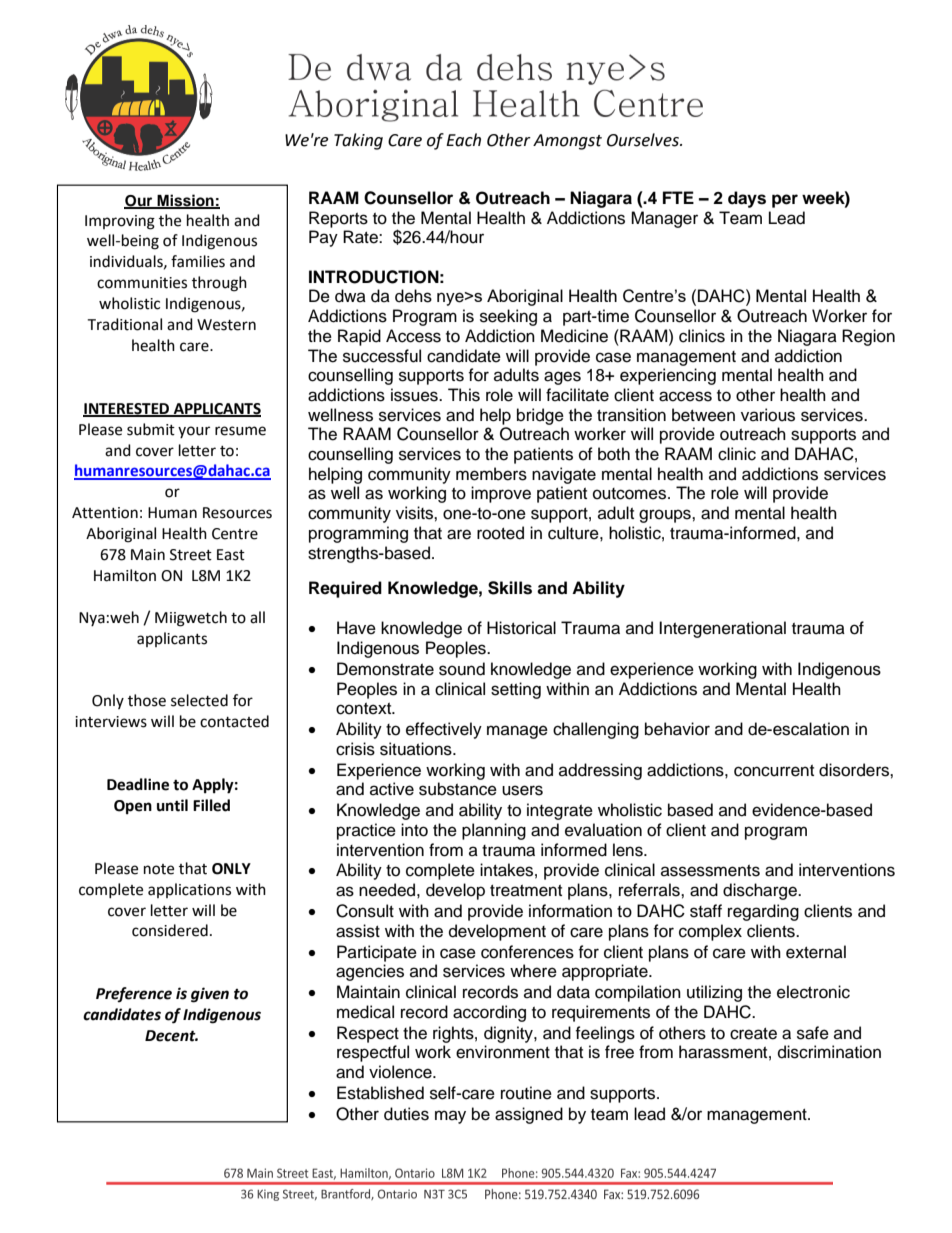 The image size is (952, 1233). What do you see at coordinates (521, 628) in the page?
I see `Historical` at bounding box center [521, 628].
